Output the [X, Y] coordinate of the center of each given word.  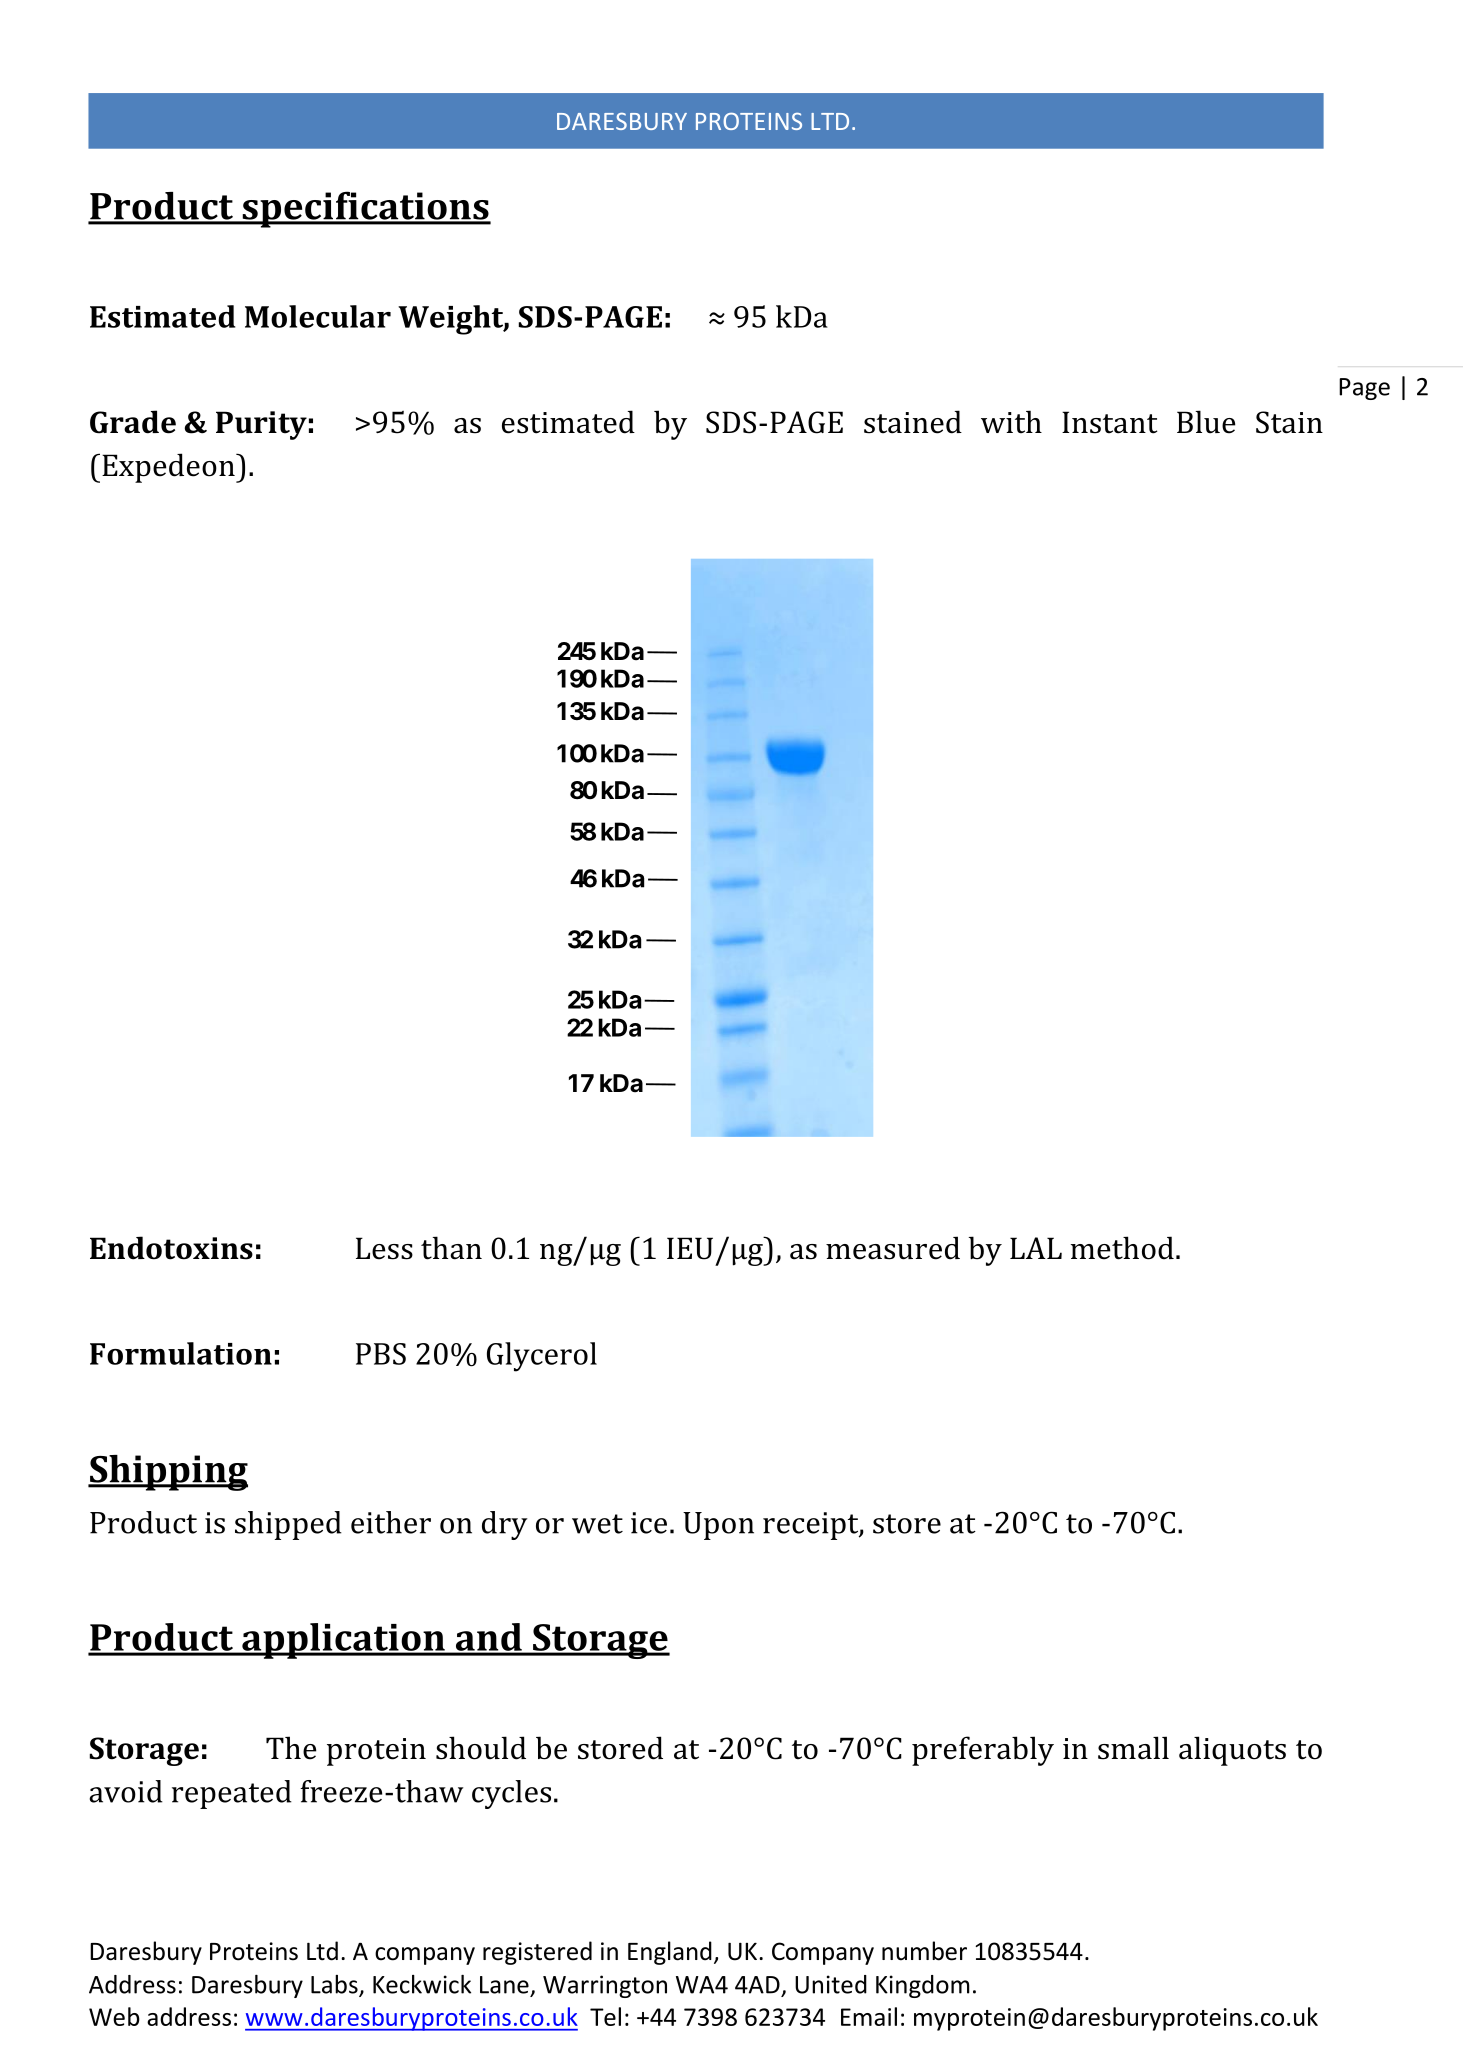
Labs [335, 1985]
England [670, 1953]
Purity [261, 425]
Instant [1109, 422]
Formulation [181, 1353]
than [451, 1248]
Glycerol [542, 1357]
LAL [1036, 1248]
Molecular [318, 316]
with [1011, 422]
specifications [365, 209]
